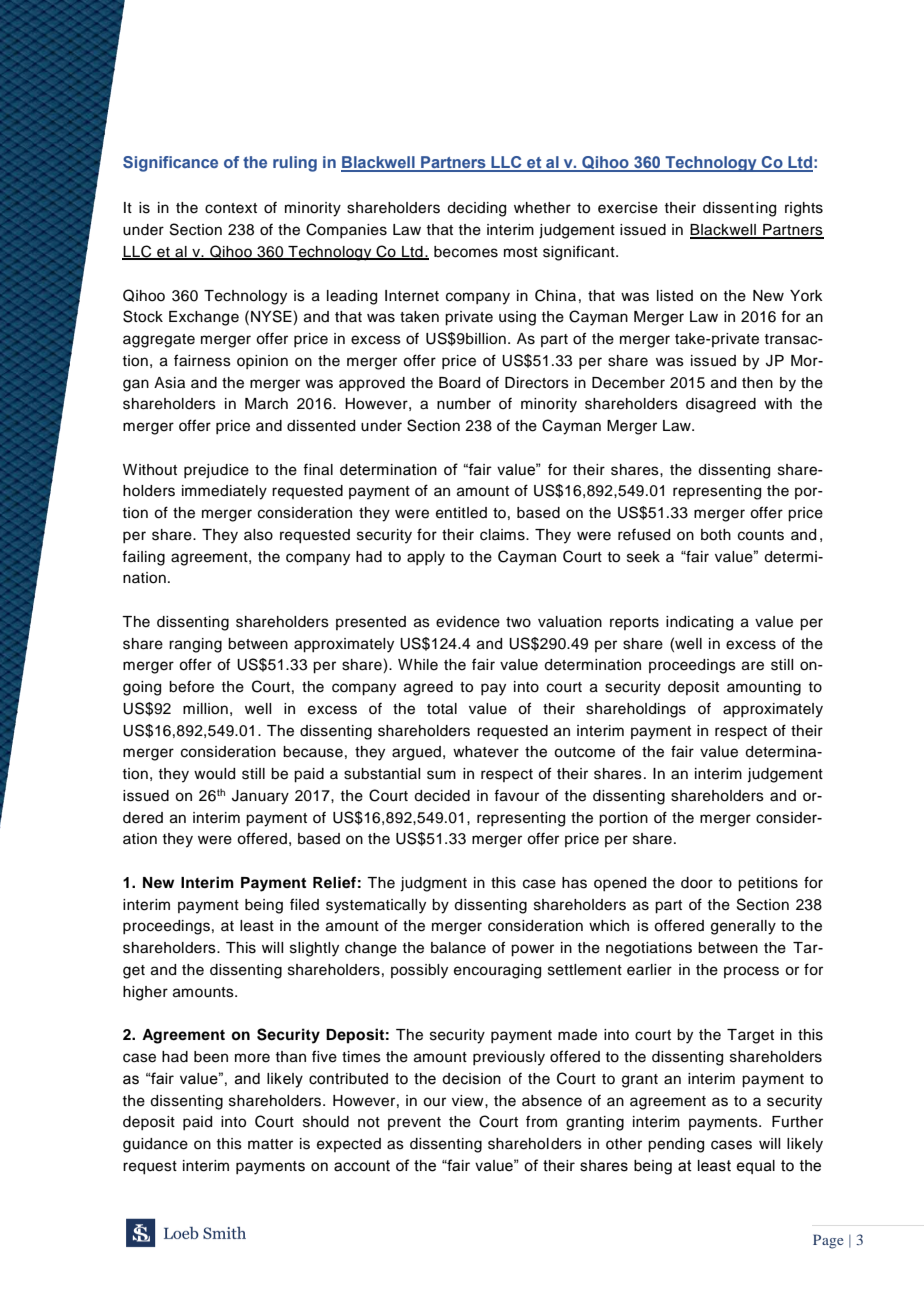 Image resolution: width=924 pixels, height=1308 pixels. What do you see at coordinates (699, 623) in the screenshot?
I see `indicating` at bounding box center [699, 623].
